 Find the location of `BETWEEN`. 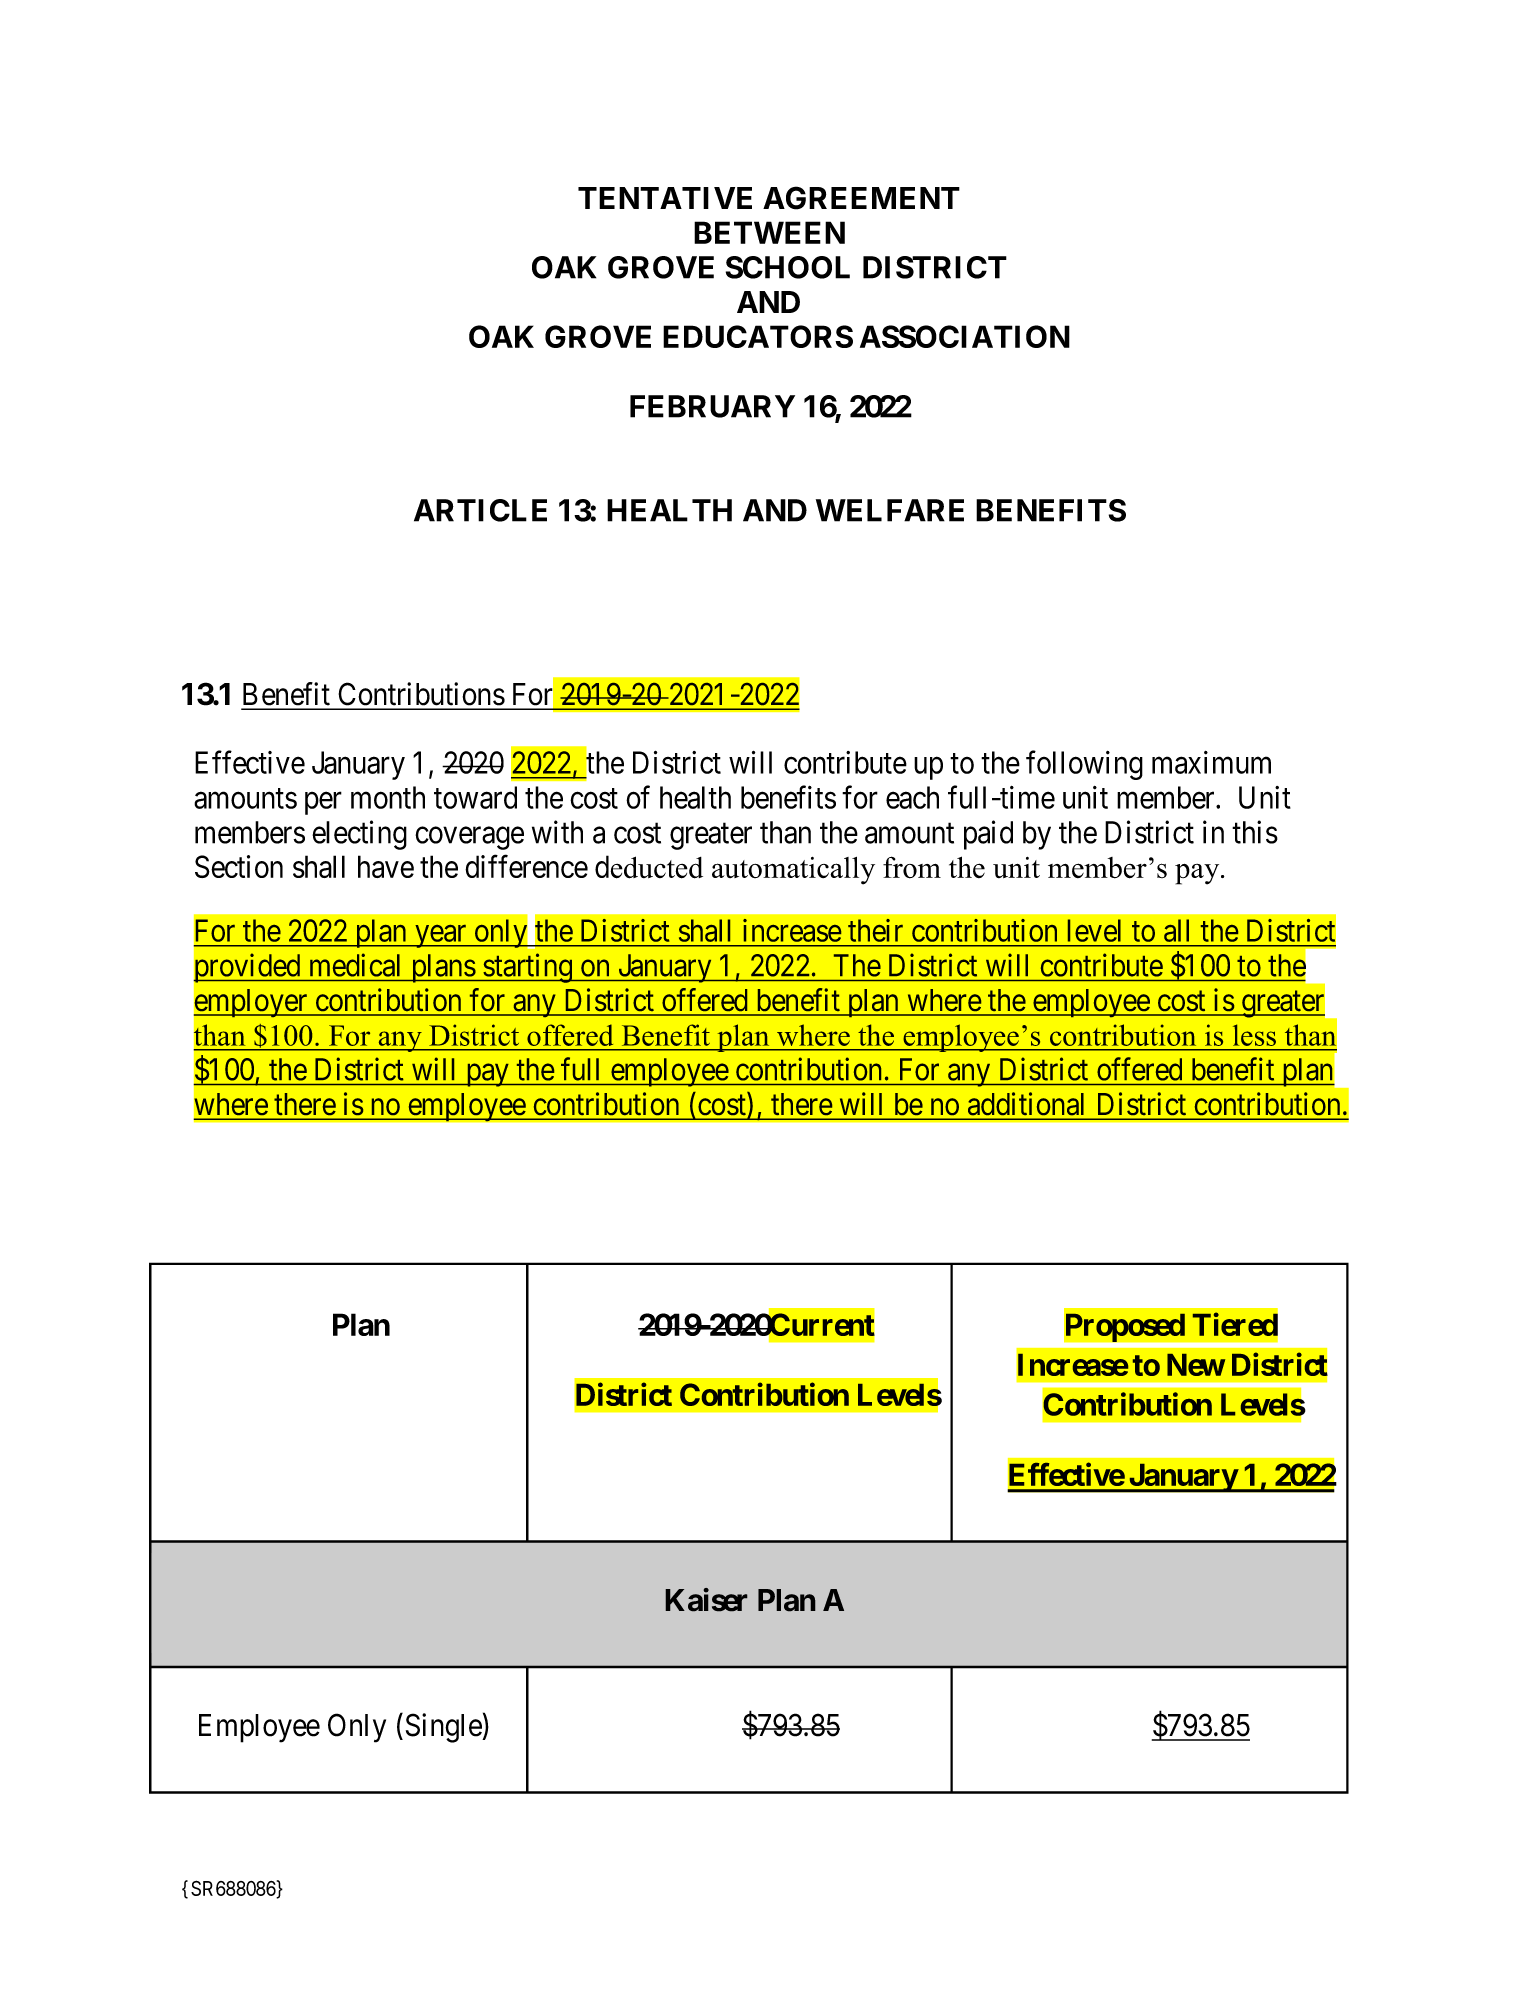

BETWEEN is located at coordinates (769, 232).
